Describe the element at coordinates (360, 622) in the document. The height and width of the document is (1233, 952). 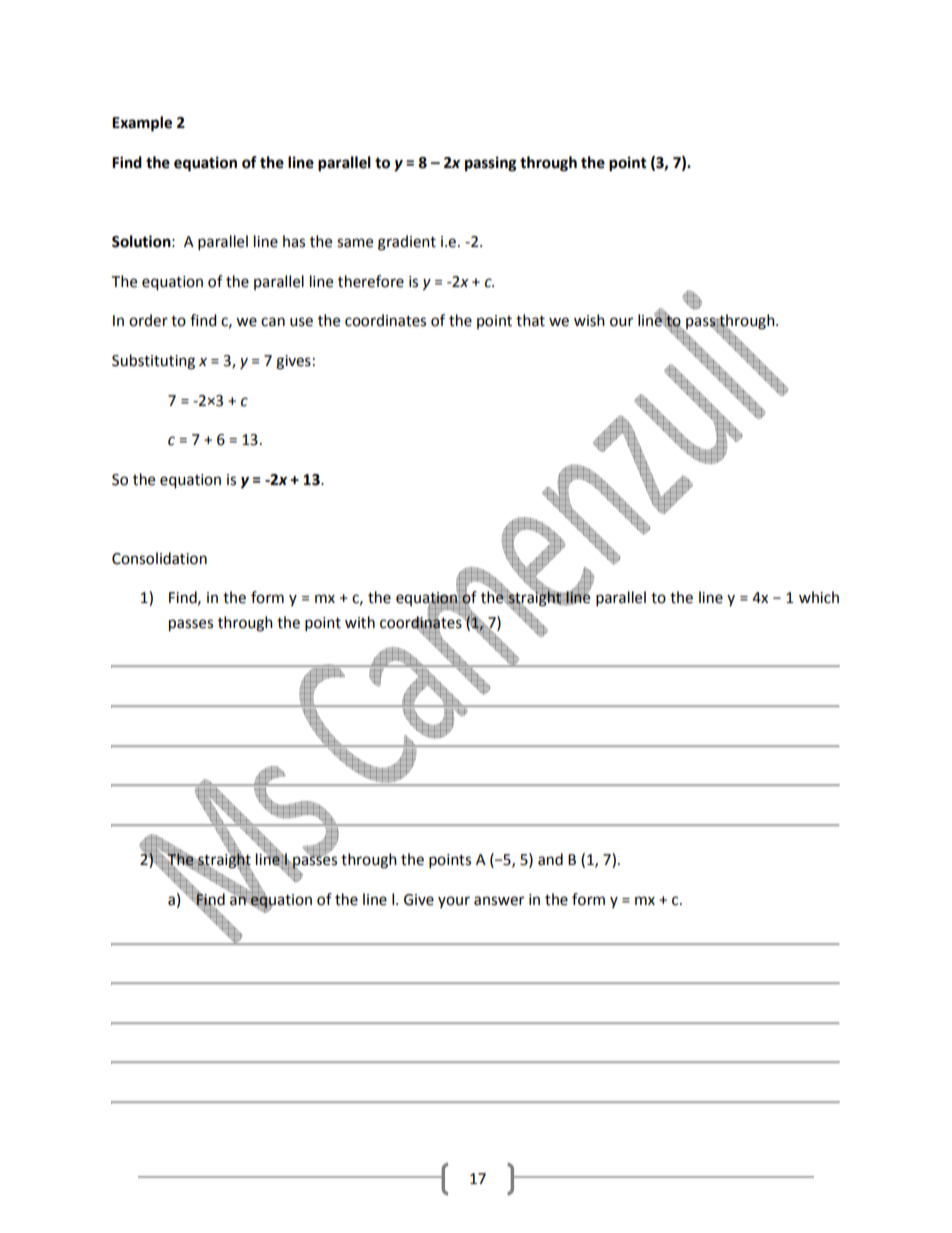
I see `with` at that location.
